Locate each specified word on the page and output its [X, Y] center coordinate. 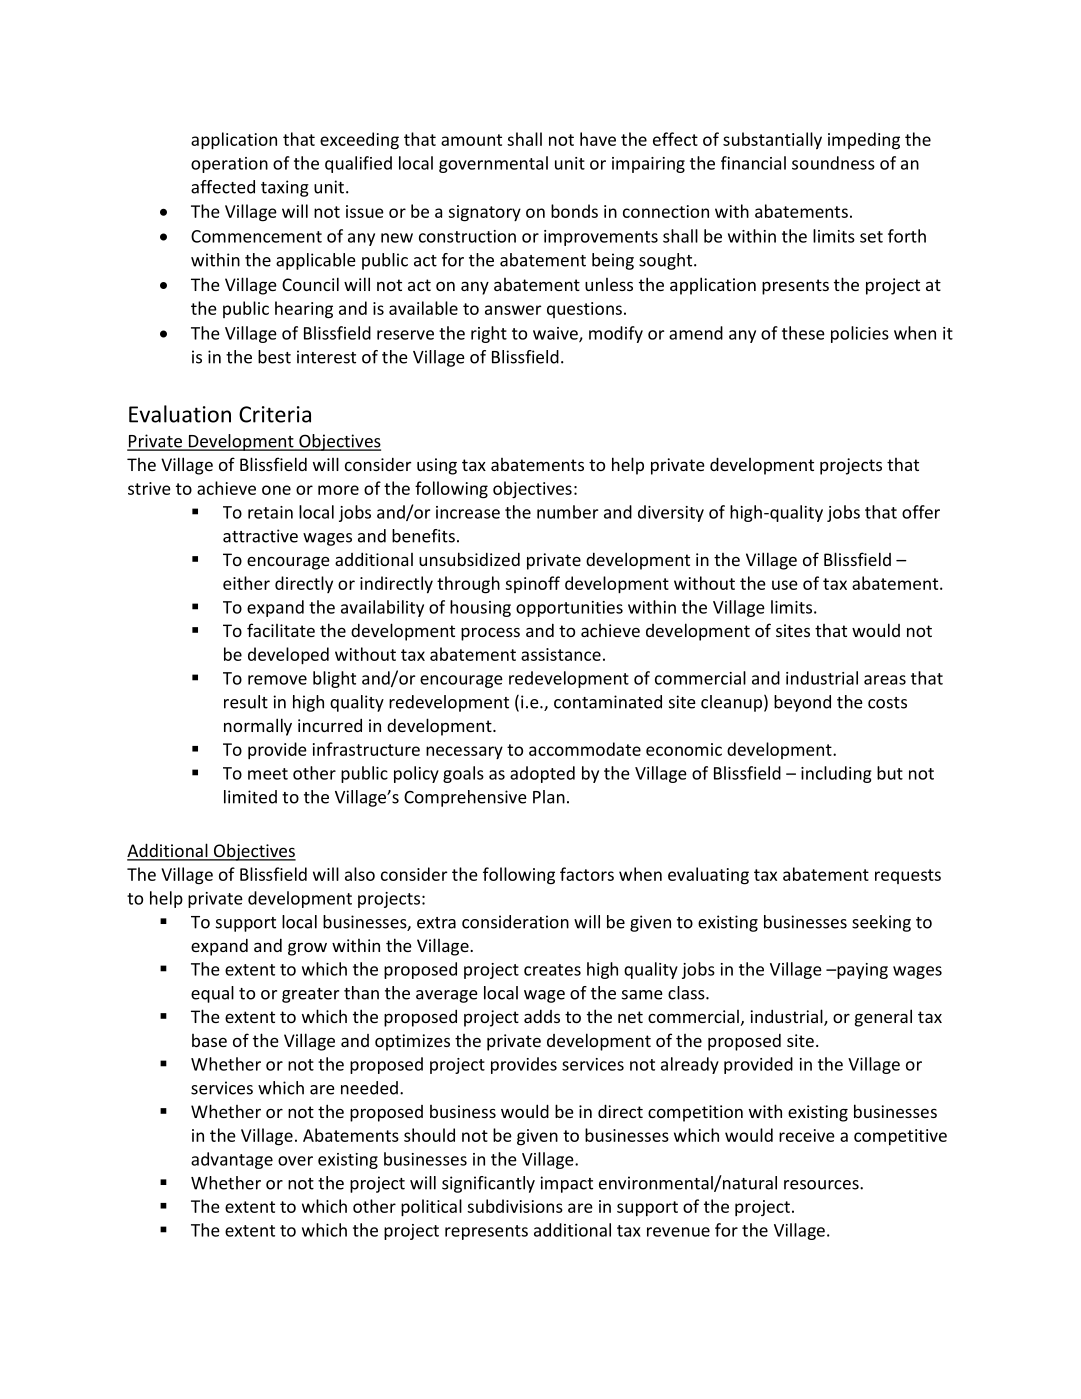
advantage [232, 1160]
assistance [561, 654]
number [567, 512]
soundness [833, 163]
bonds [574, 211]
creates [552, 970]
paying [861, 971]
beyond [802, 703]
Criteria [275, 414]
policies [860, 334]
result [246, 702]
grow [307, 949]
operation [229, 165]
